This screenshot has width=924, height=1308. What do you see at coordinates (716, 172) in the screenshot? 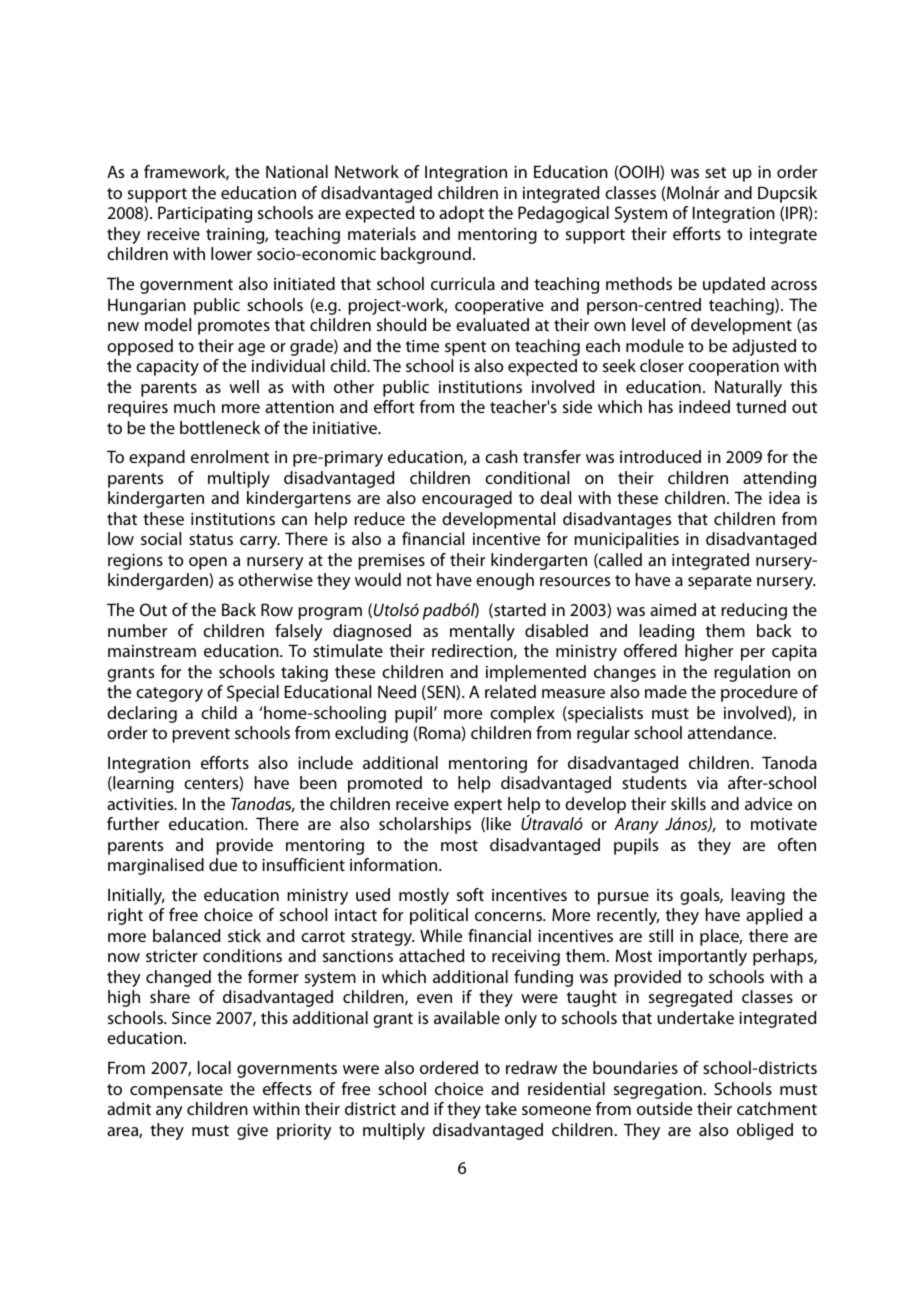
I see `set` at bounding box center [716, 172].
